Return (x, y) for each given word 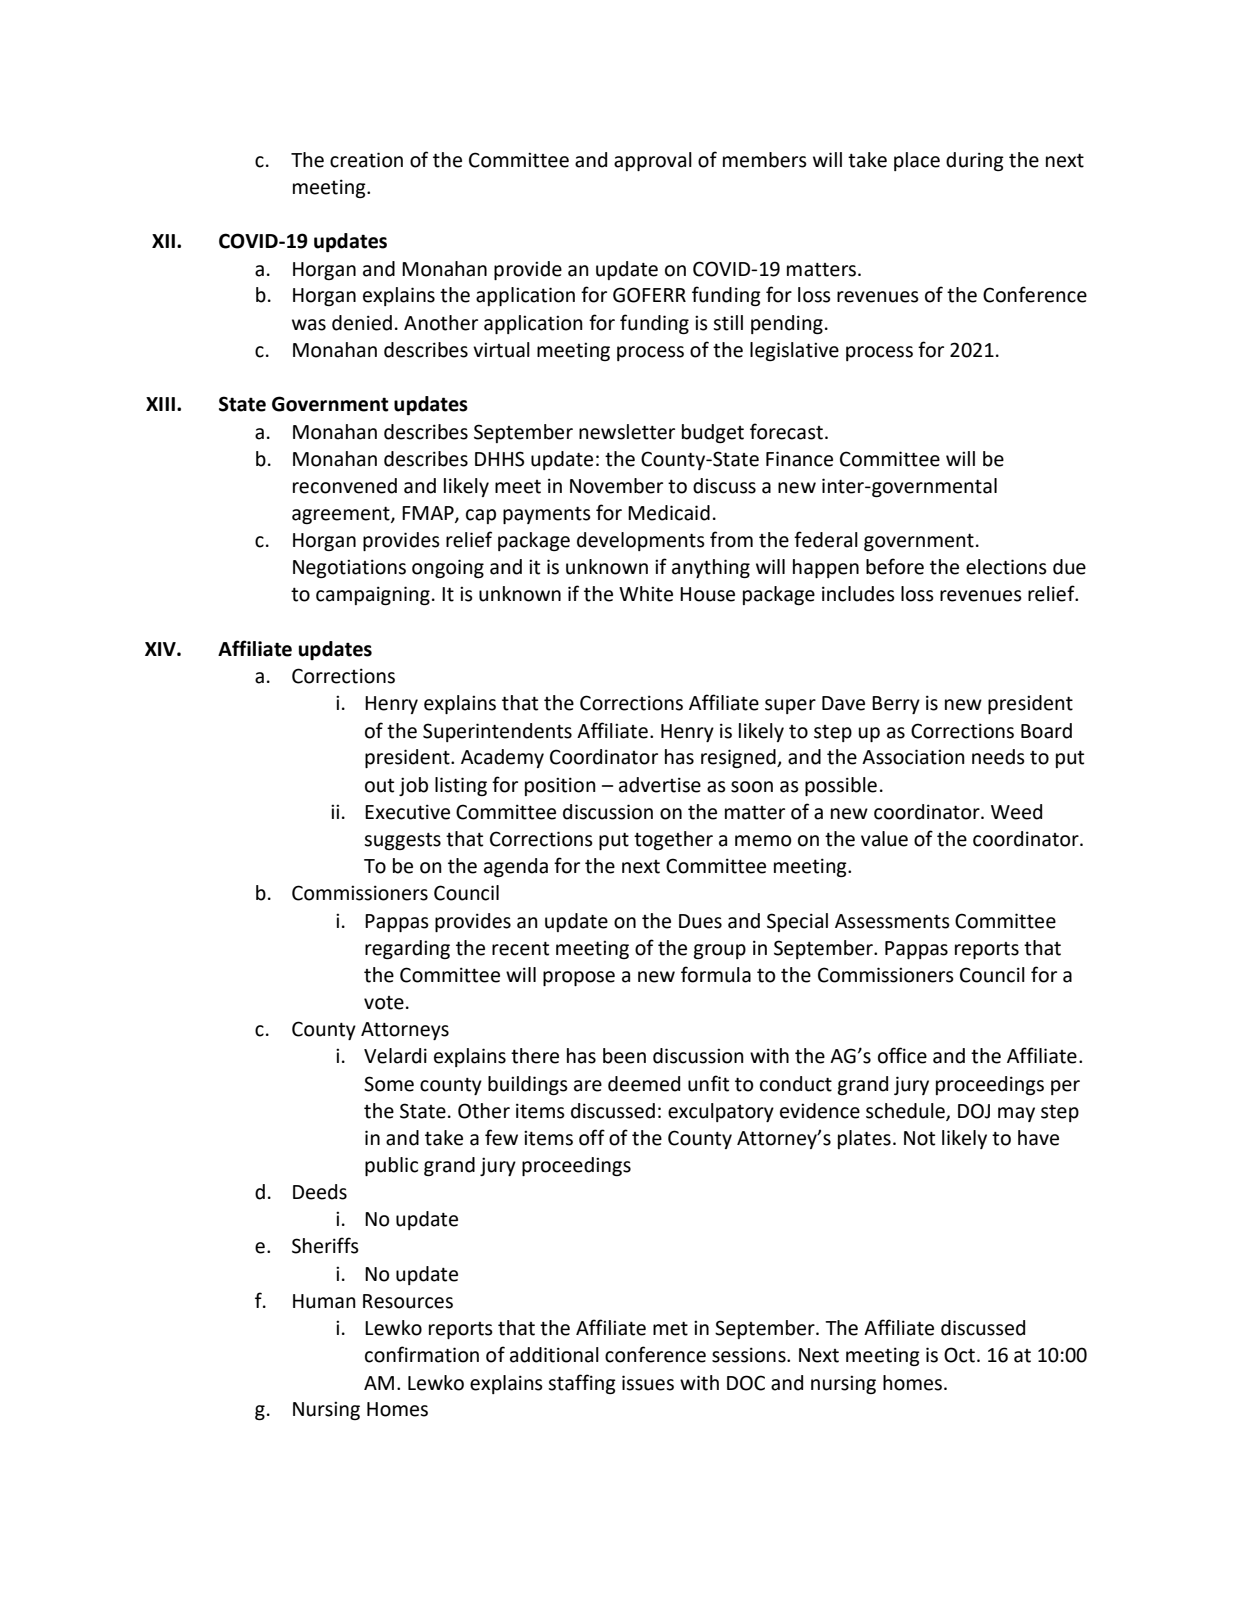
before (895, 566)
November (616, 486)
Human (324, 1301)
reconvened (345, 486)
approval (653, 161)
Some (389, 1084)
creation (366, 160)
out (379, 785)
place (917, 161)
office (902, 1055)
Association (913, 757)
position (560, 786)
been (624, 1056)
